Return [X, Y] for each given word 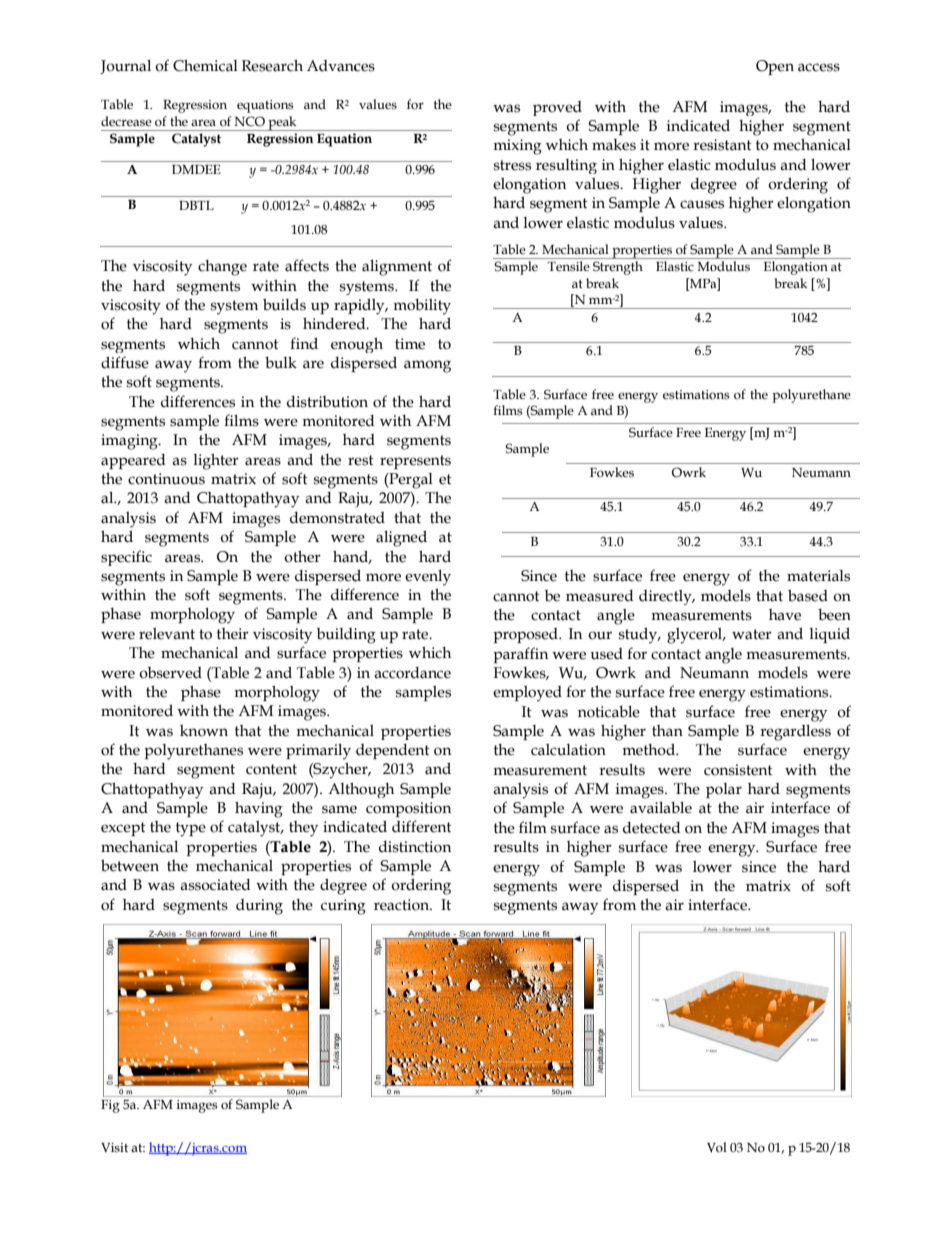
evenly [428, 578]
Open [775, 67]
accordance [412, 673]
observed [170, 673]
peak [282, 123]
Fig [110, 1106]
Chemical [205, 66]
